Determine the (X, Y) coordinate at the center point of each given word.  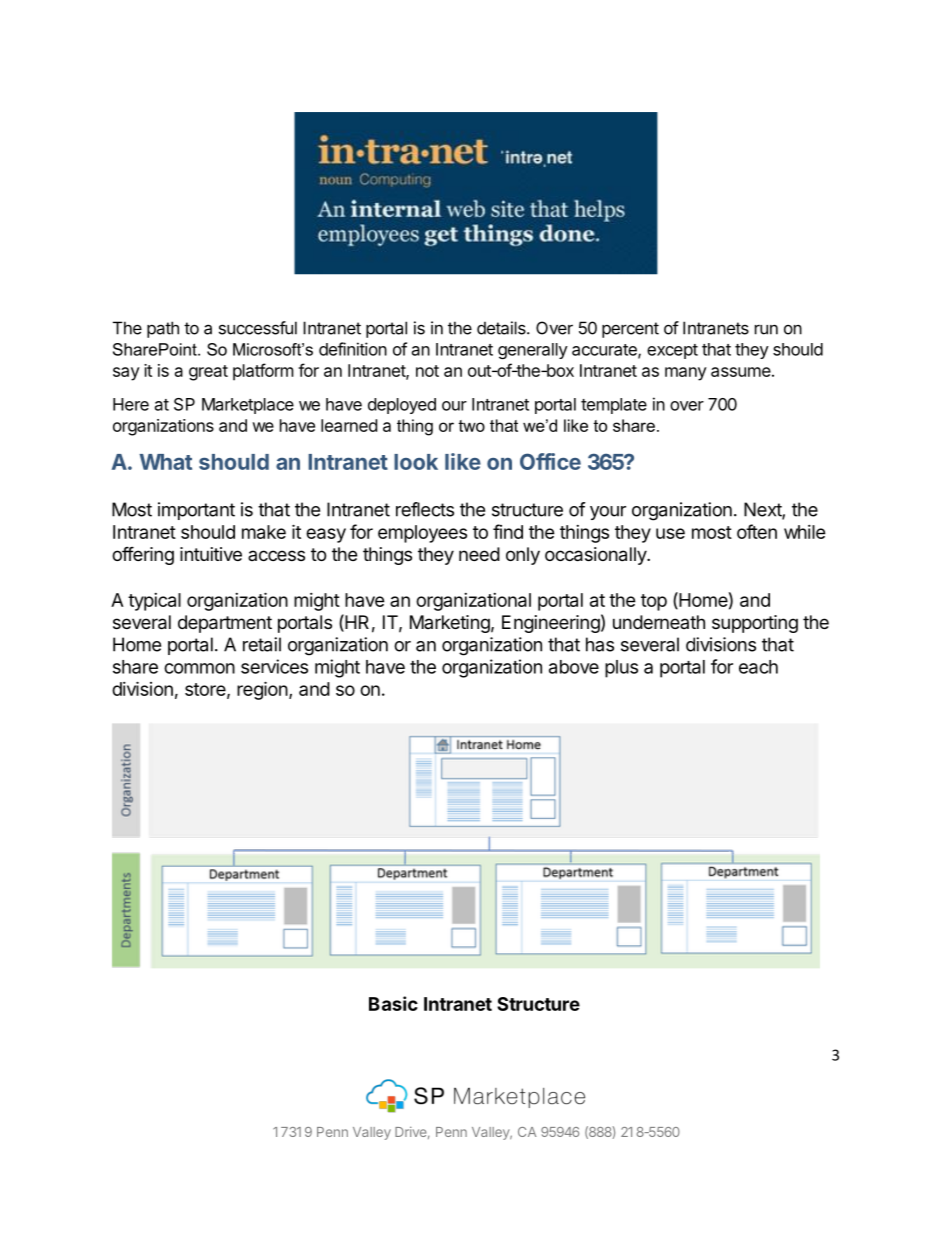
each (758, 667)
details (502, 328)
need (479, 554)
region (262, 690)
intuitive (211, 554)
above (574, 667)
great (208, 373)
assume (741, 372)
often (757, 531)
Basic (393, 1003)
